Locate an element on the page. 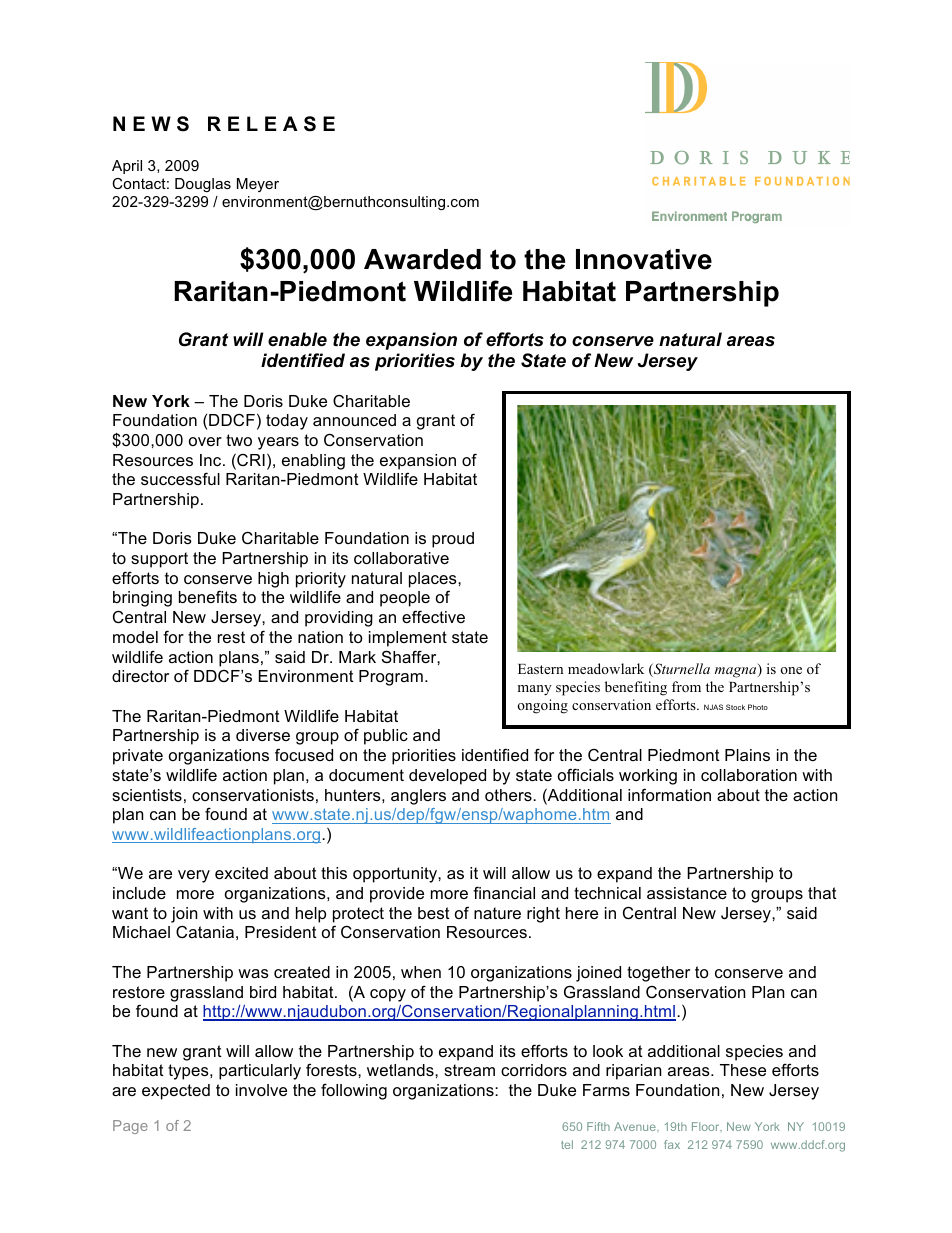 The width and height of the document is (952, 1233). Awarded is located at coordinates (422, 259).
